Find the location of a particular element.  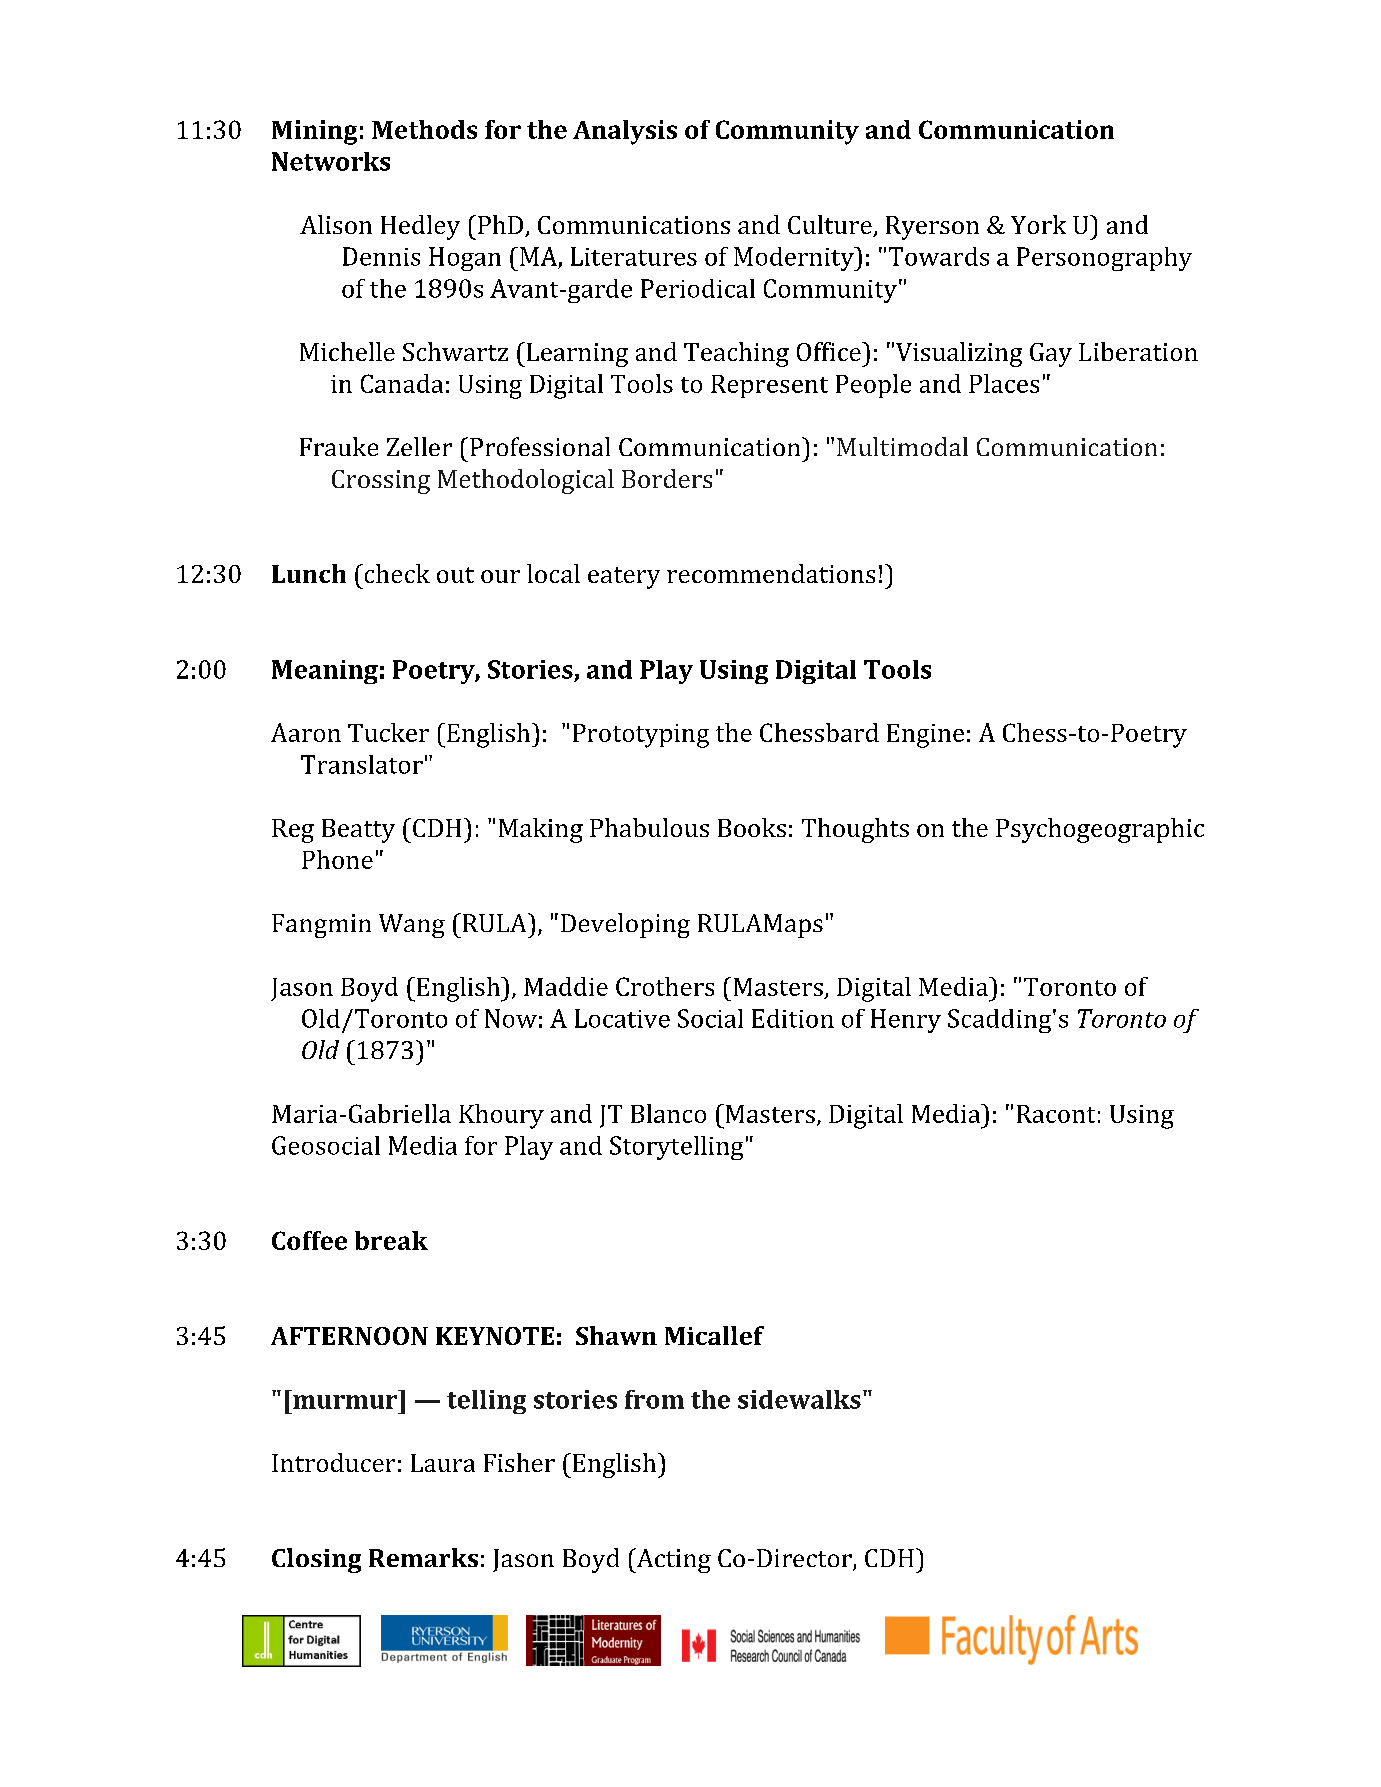

Engine is located at coordinates (925, 736).
